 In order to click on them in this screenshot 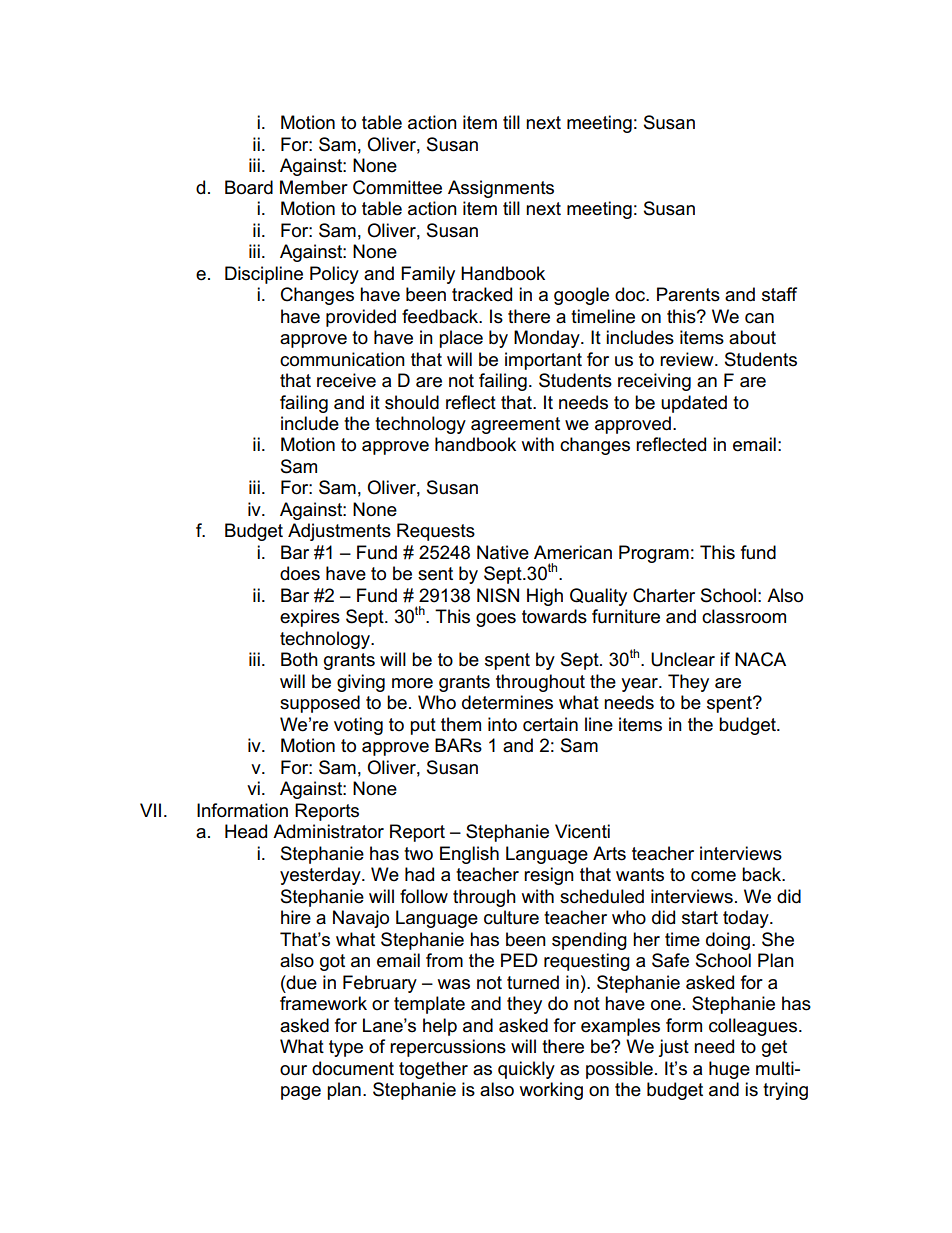, I will do `click(461, 724)`.
